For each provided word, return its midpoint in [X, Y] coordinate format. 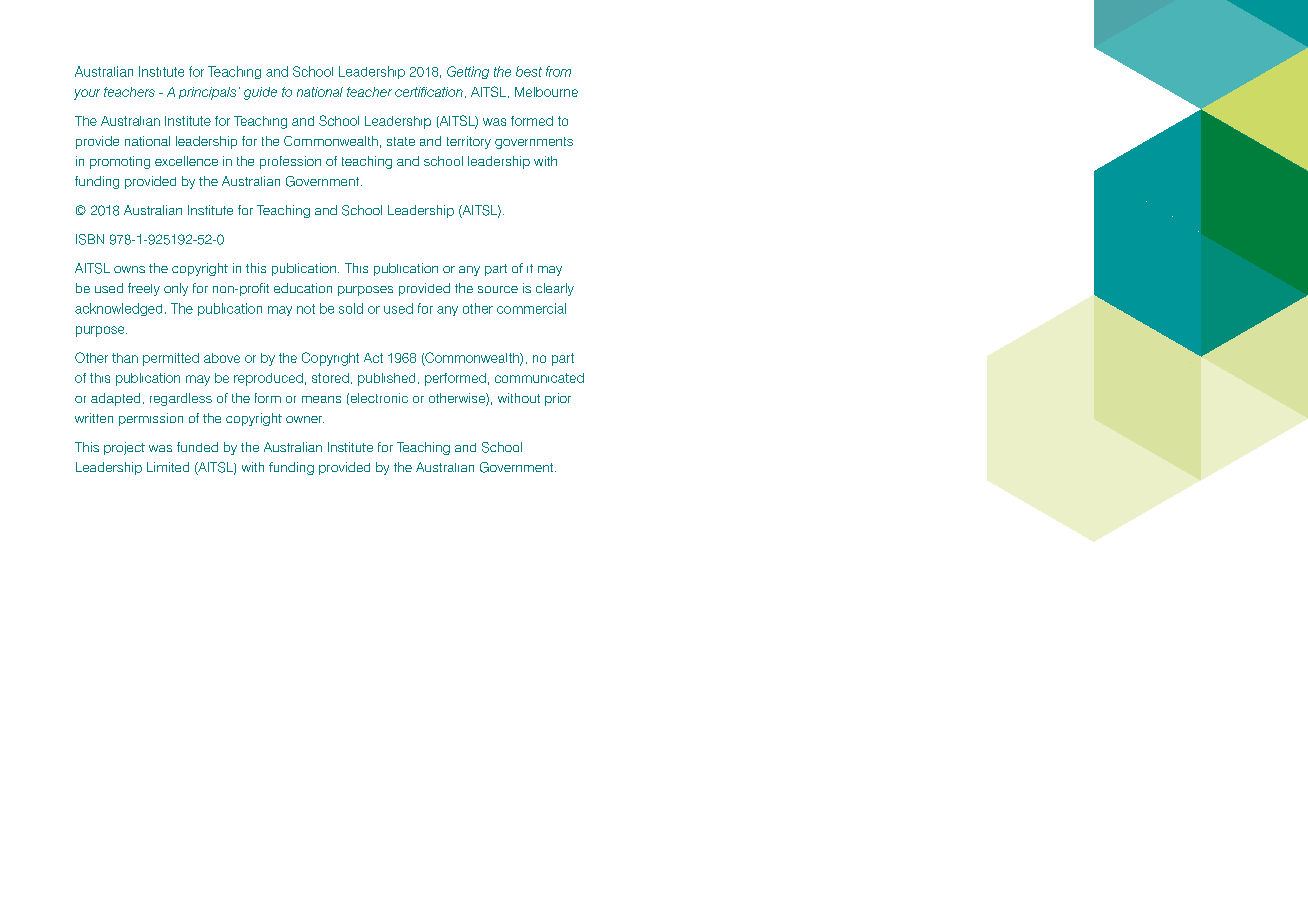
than [125, 358]
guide [260, 93]
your [87, 94]
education [303, 288]
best [529, 71]
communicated [539, 378]
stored [330, 378]
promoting [120, 162]
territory [469, 142]
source [498, 289]
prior [558, 399]
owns [129, 269]
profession [290, 162]
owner [305, 419]
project [124, 448]
